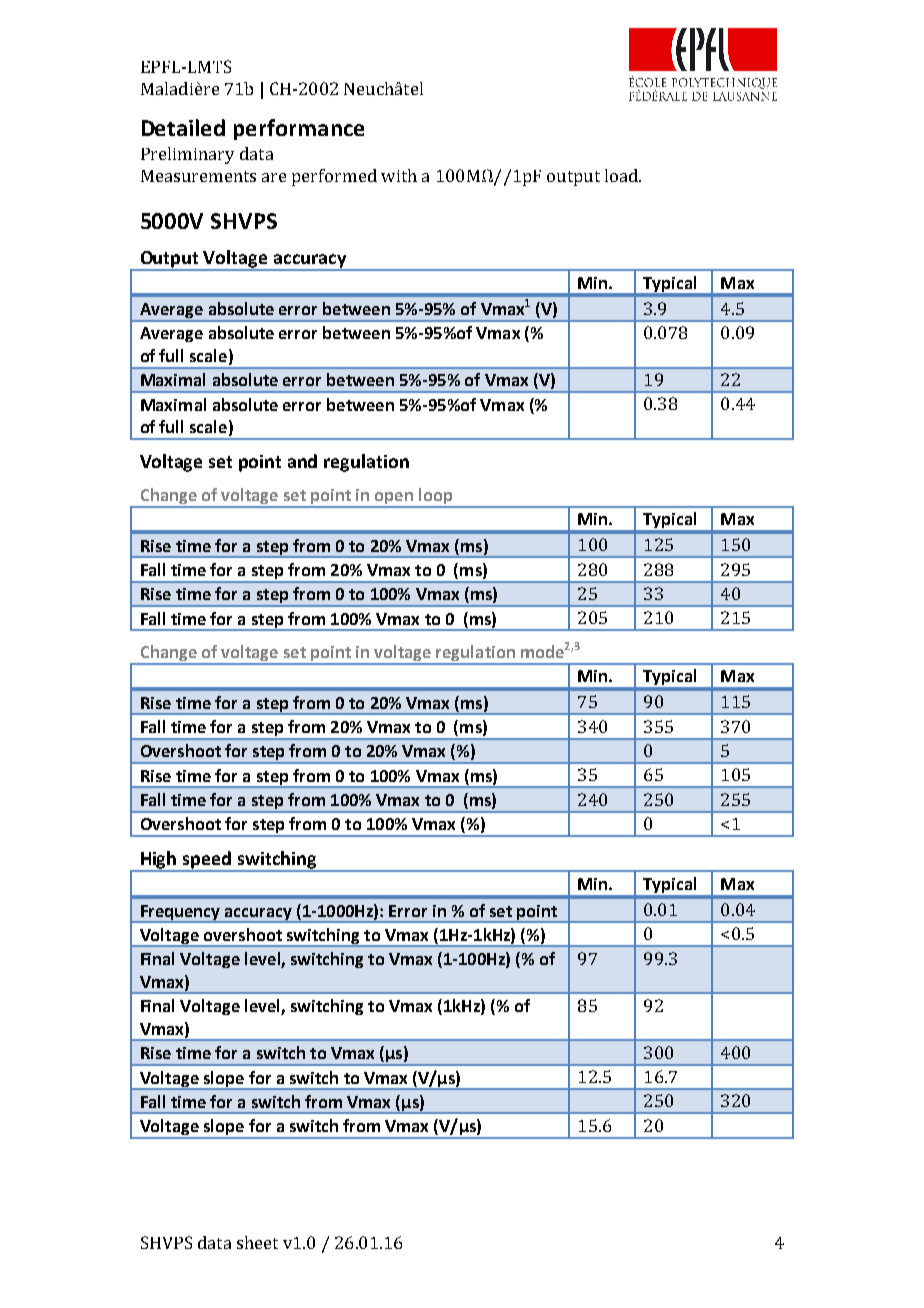 This document has width=924, height=1308. What do you see at coordinates (394, 499) in the document?
I see `open` at bounding box center [394, 499].
